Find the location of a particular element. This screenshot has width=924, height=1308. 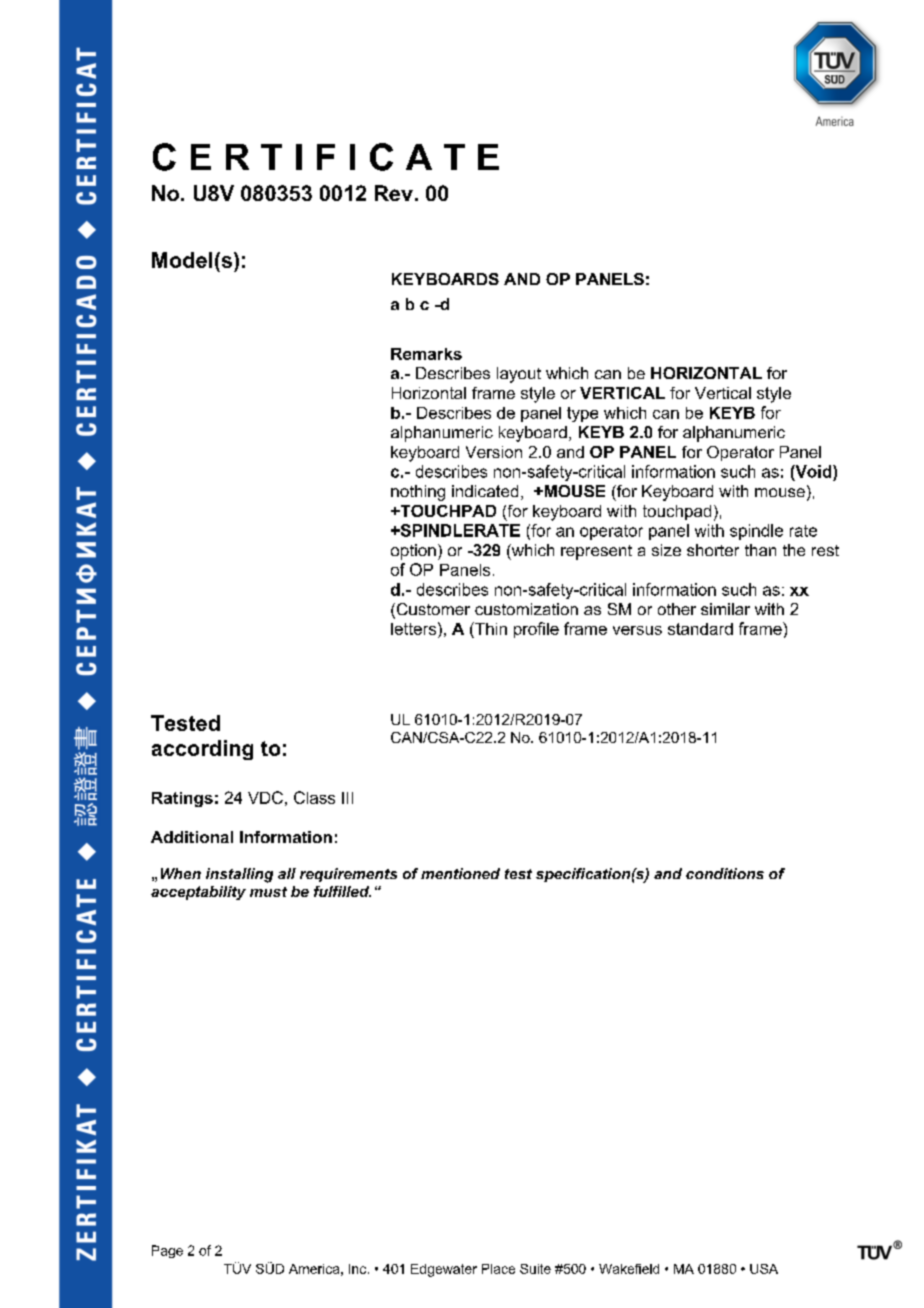

Remarks is located at coordinates (426, 354).
